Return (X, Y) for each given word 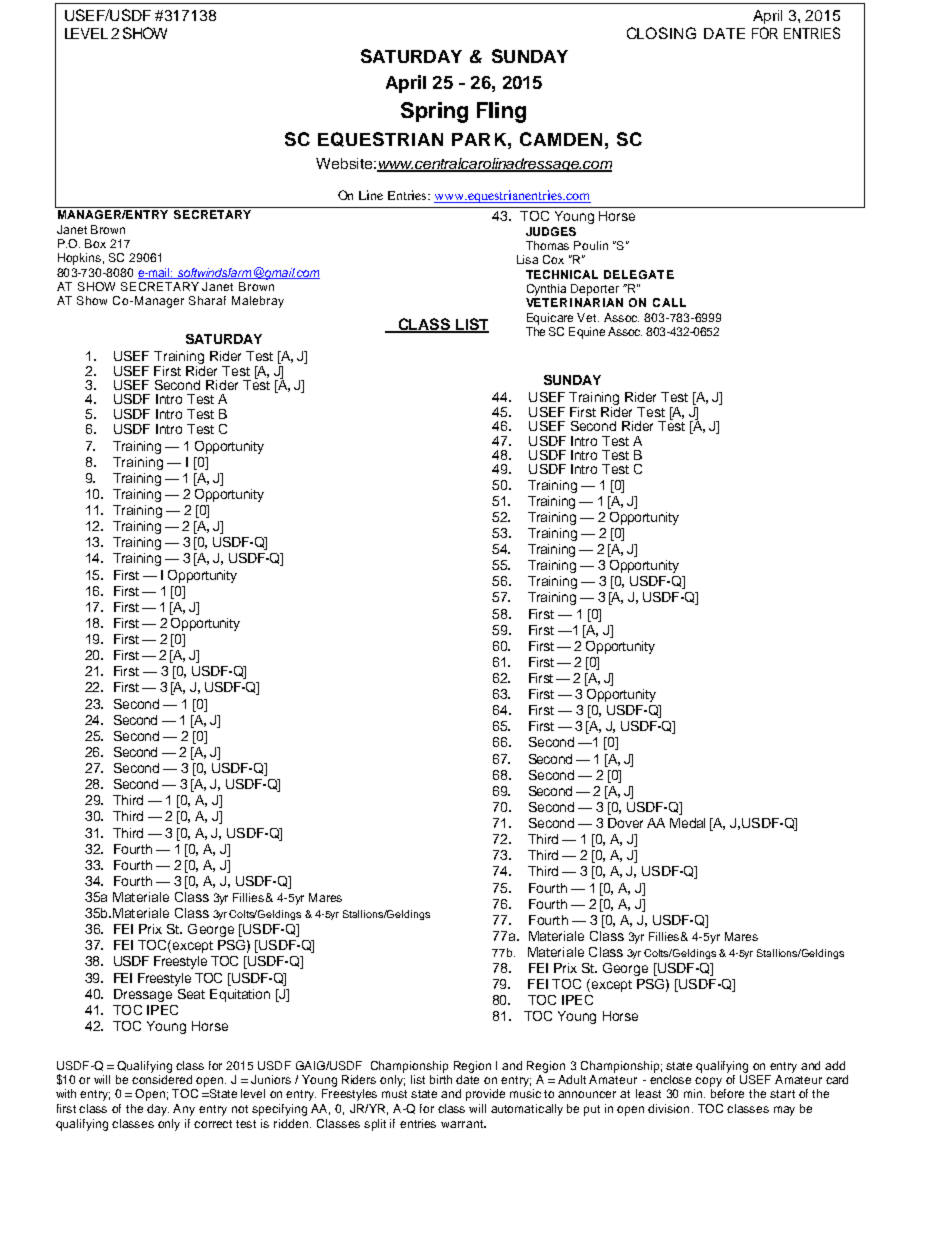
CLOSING (661, 33)
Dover (625, 823)
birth (441, 1079)
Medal (687, 823)
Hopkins (79, 259)
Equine (587, 333)
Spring (434, 112)
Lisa (527, 259)
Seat (191, 994)
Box (95, 243)
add (835, 1065)
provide (485, 1095)
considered (162, 1079)
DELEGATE (639, 274)
